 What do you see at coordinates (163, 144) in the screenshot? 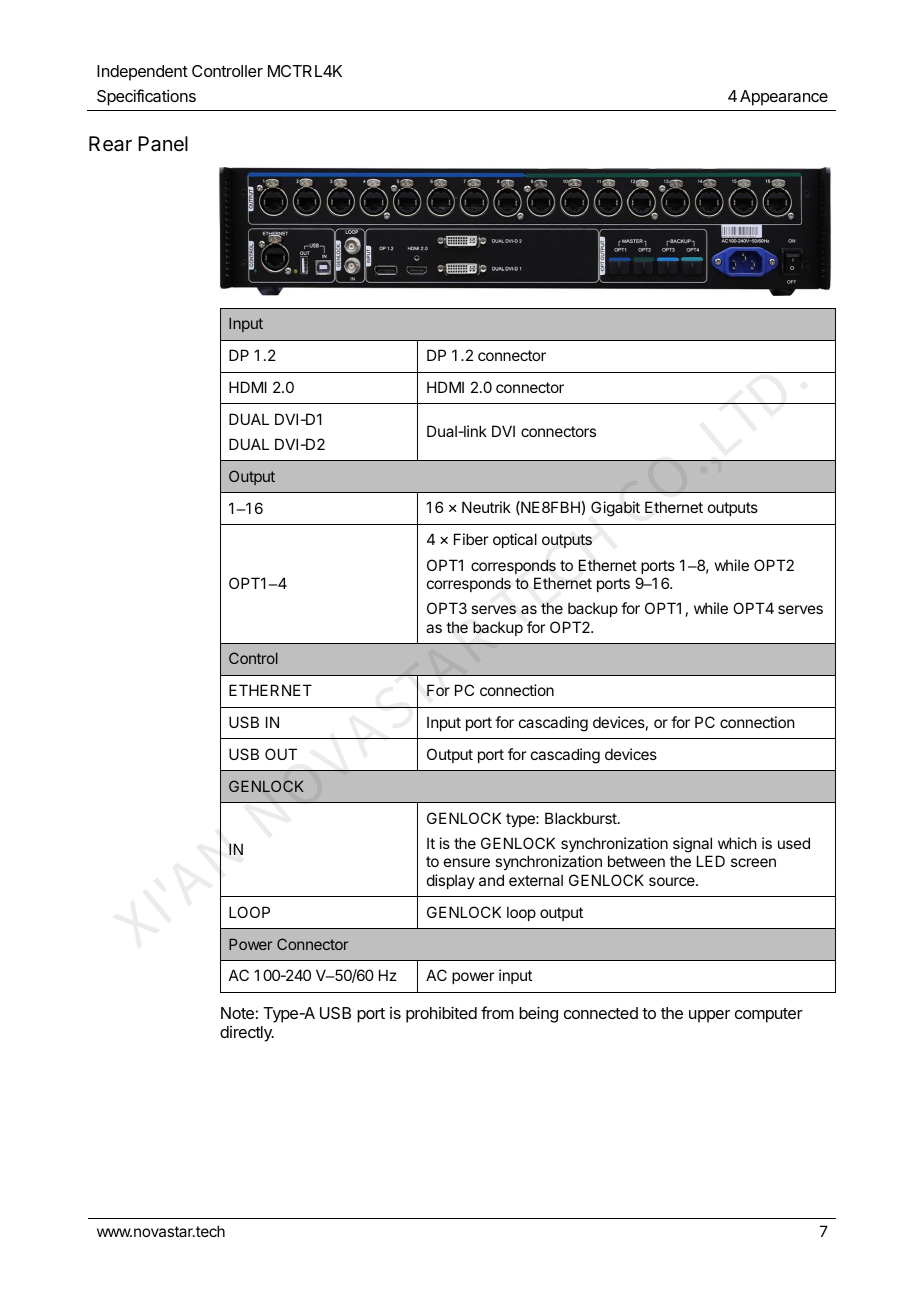
I see `Panel` at bounding box center [163, 144].
